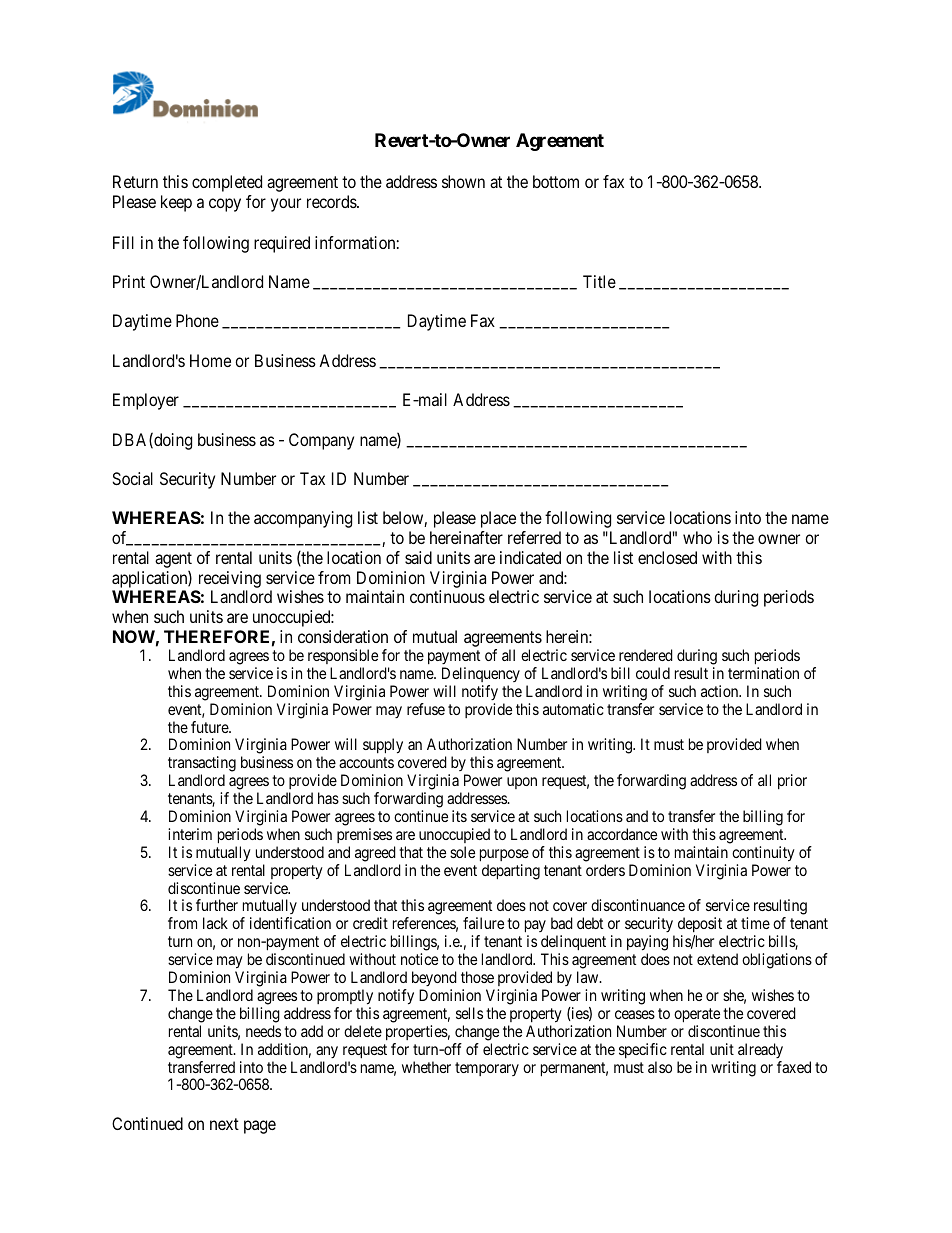 The width and height of the page is (952, 1233). What do you see at coordinates (190, 834) in the page?
I see `interim` at bounding box center [190, 834].
